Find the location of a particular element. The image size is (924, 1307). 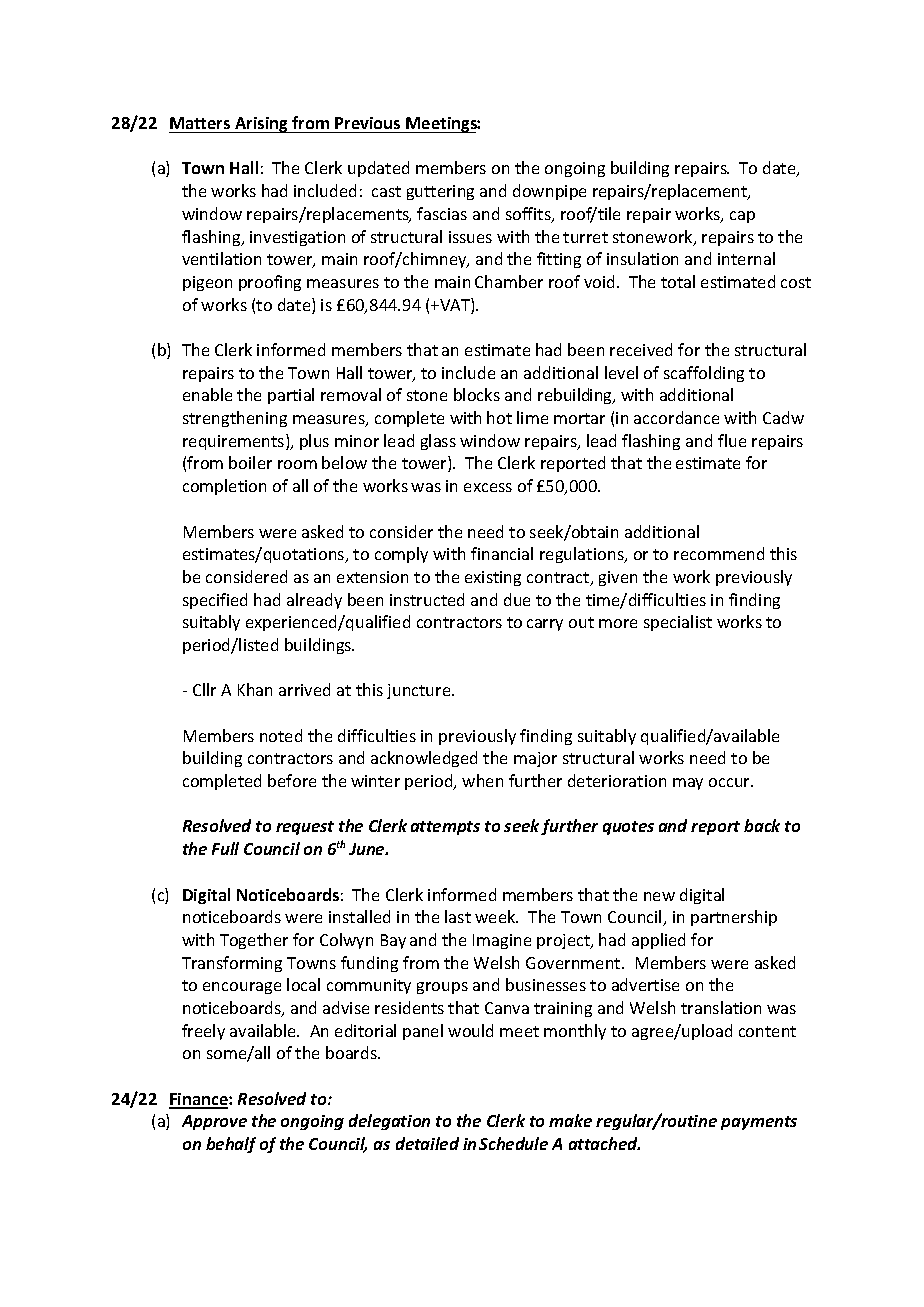

Schedule is located at coordinates (513, 1143).
